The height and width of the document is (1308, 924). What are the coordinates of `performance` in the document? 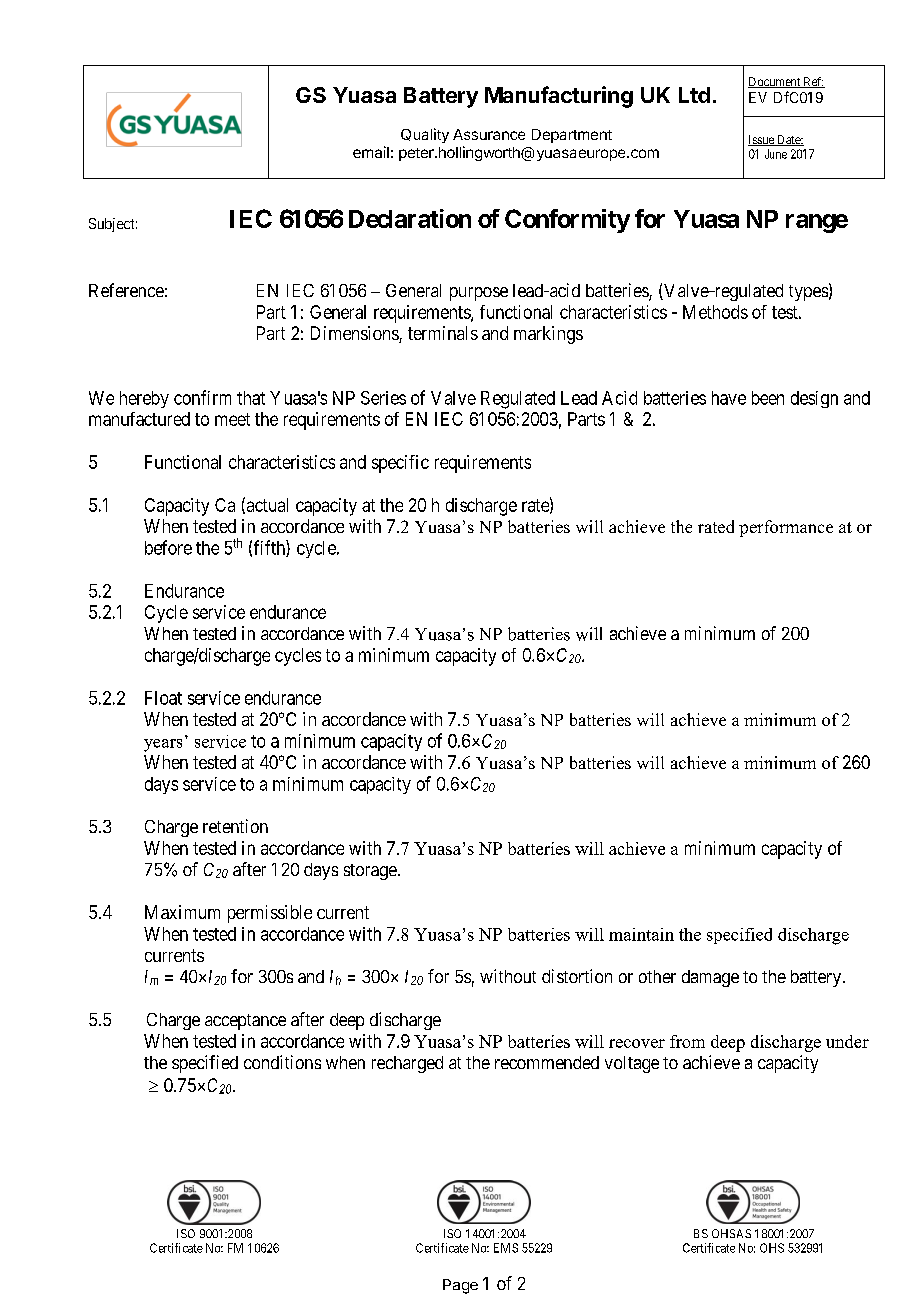 It's located at (786, 528).
